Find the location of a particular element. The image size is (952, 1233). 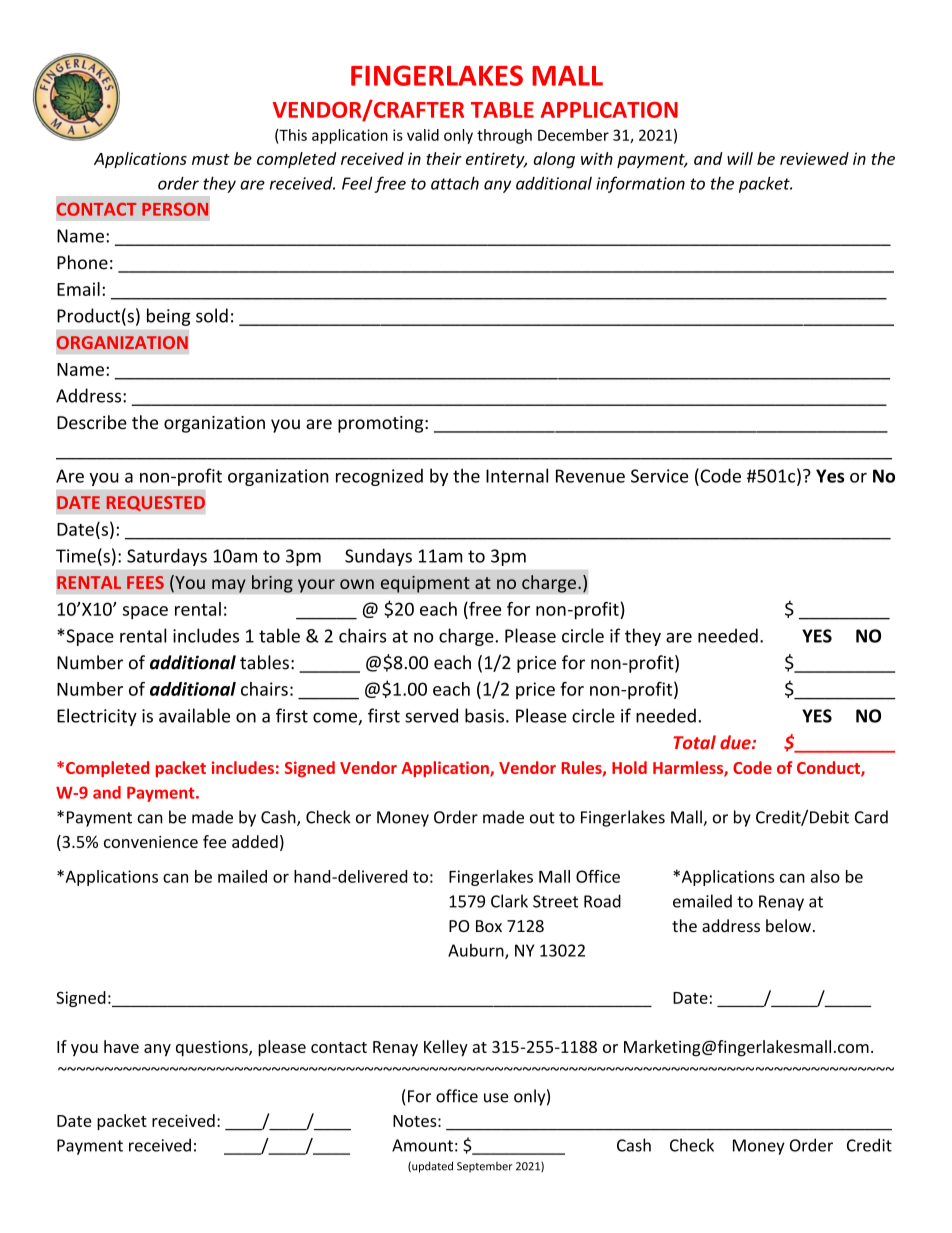

will is located at coordinates (740, 158).
